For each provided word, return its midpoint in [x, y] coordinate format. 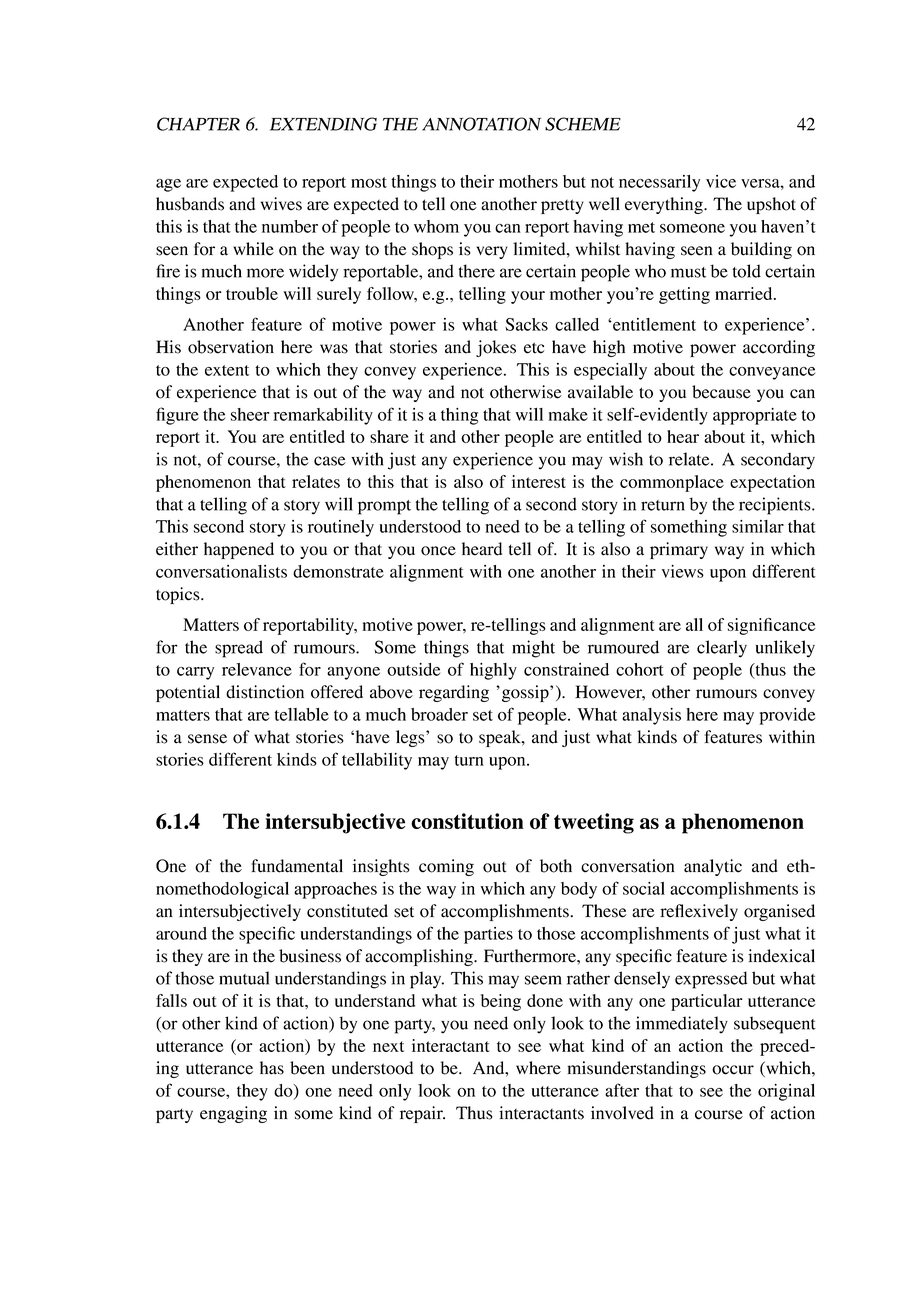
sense [207, 739]
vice [721, 181]
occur [733, 1070]
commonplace [672, 483]
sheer [250, 414]
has [272, 1068]
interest [539, 481]
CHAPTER [198, 124]
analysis [651, 716]
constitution [467, 821]
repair [422, 1114]
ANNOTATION [481, 124]
